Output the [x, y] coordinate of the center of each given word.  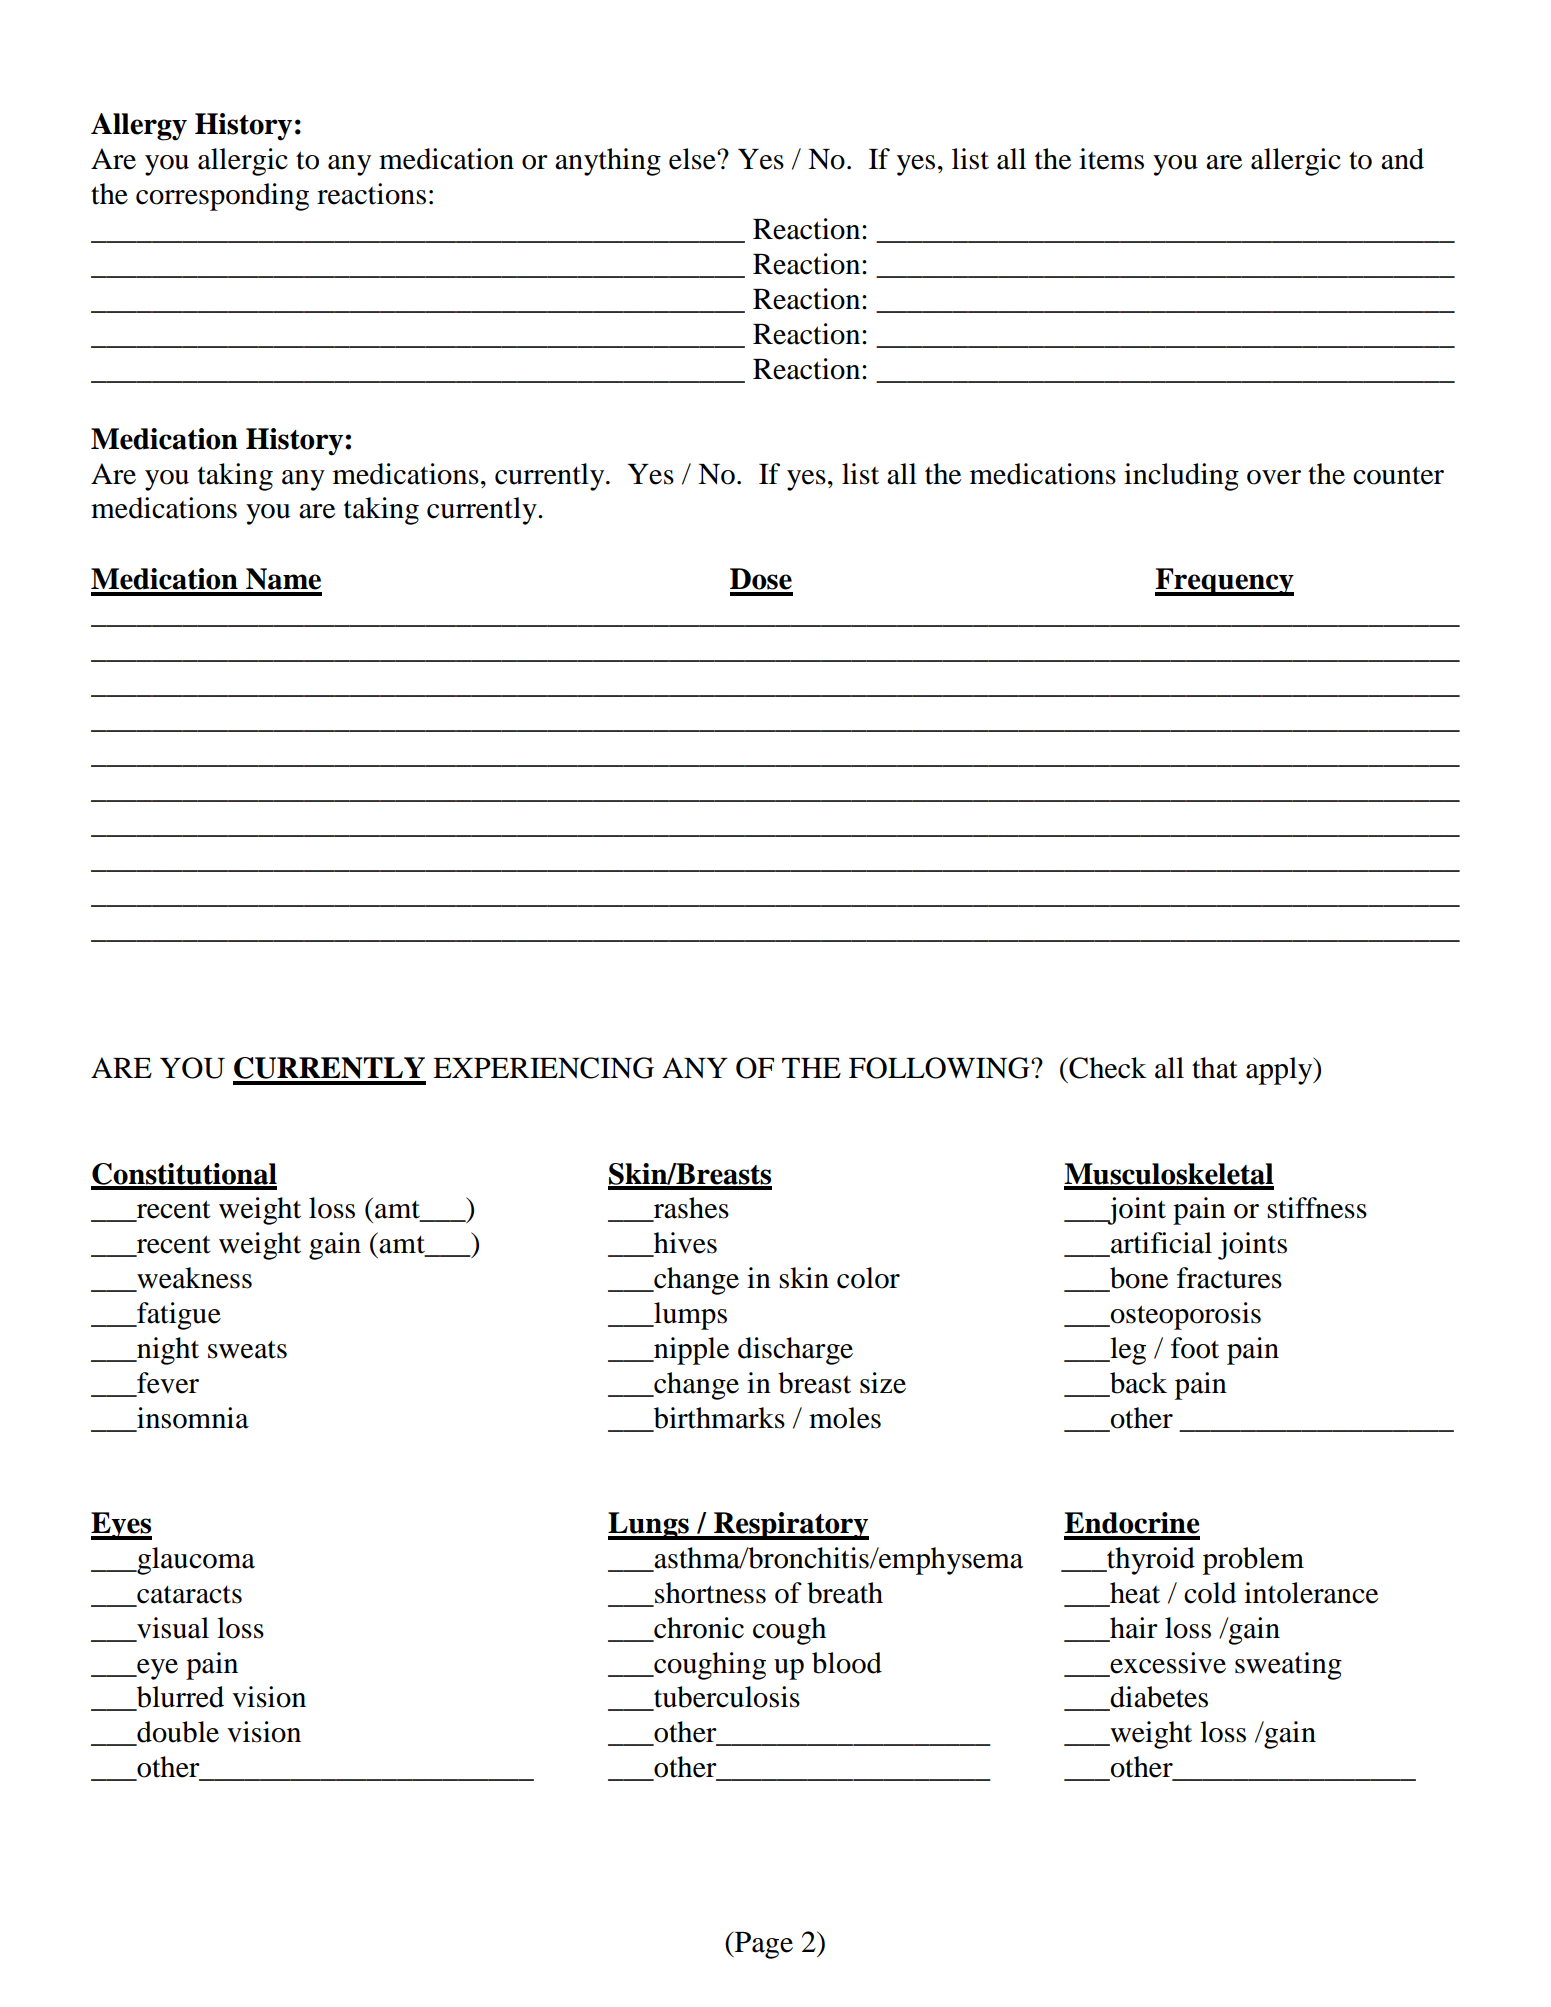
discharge [795, 1351]
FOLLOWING [940, 1068]
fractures [1229, 1278]
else [693, 159]
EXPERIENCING [543, 1068]
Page [762, 1945]
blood [847, 1663]
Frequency [1224, 582]
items [1111, 159]
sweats [247, 1349]
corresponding [222, 197]
